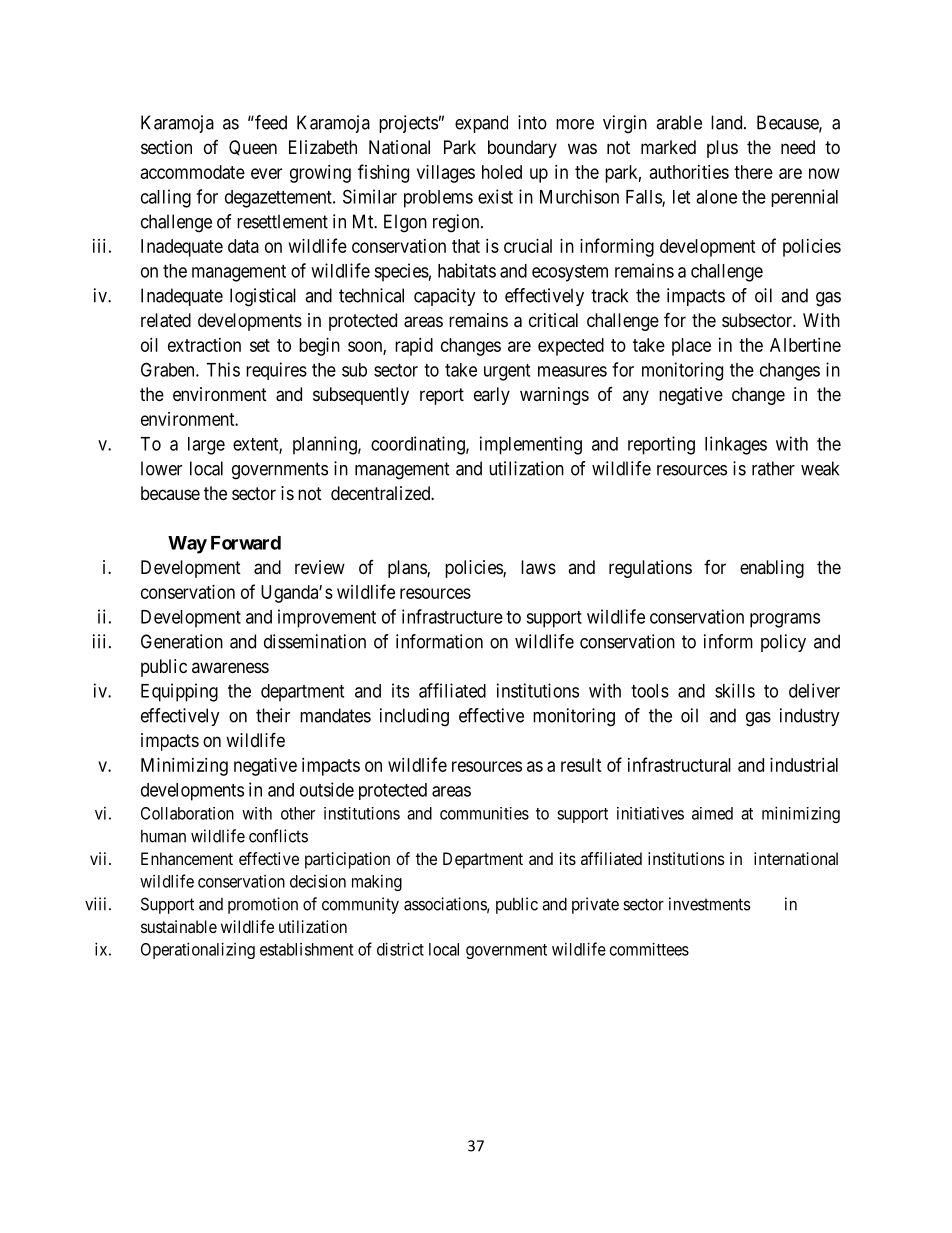 The width and height of the document is (952, 1233). I want to click on sustainable, so click(179, 926).
